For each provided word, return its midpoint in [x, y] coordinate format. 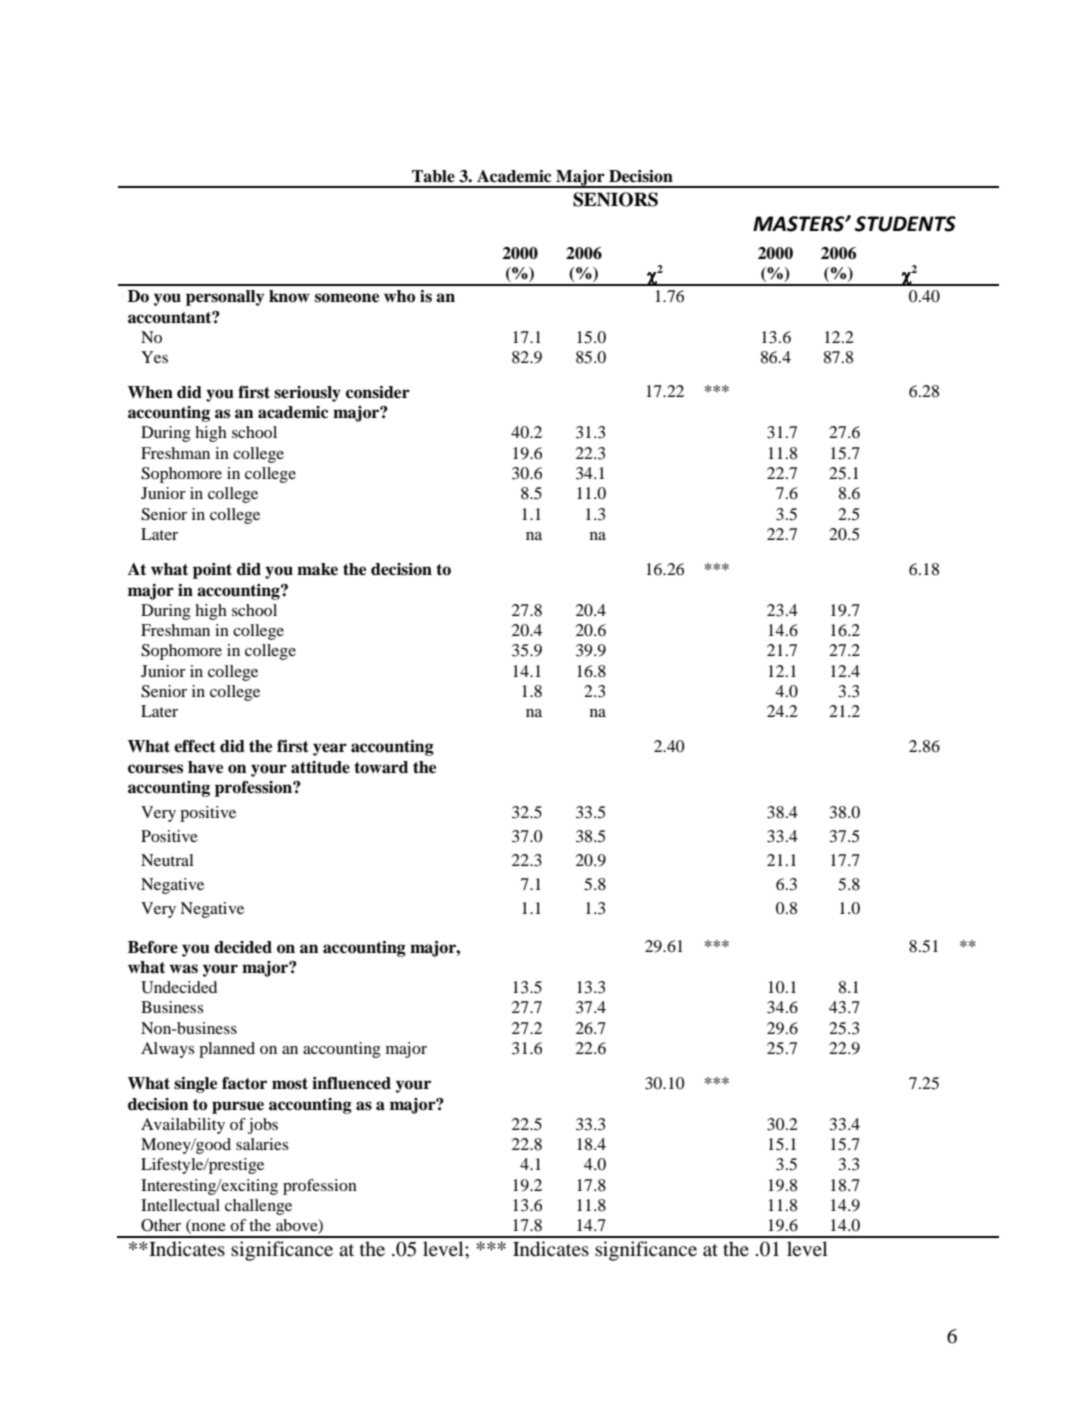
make [317, 569]
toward [381, 767]
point [212, 571]
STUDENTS [905, 224]
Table [433, 176]
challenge [258, 1207]
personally [225, 298]
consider [378, 392]
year [330, 749]
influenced [351, 1083]
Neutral [167, 860]
